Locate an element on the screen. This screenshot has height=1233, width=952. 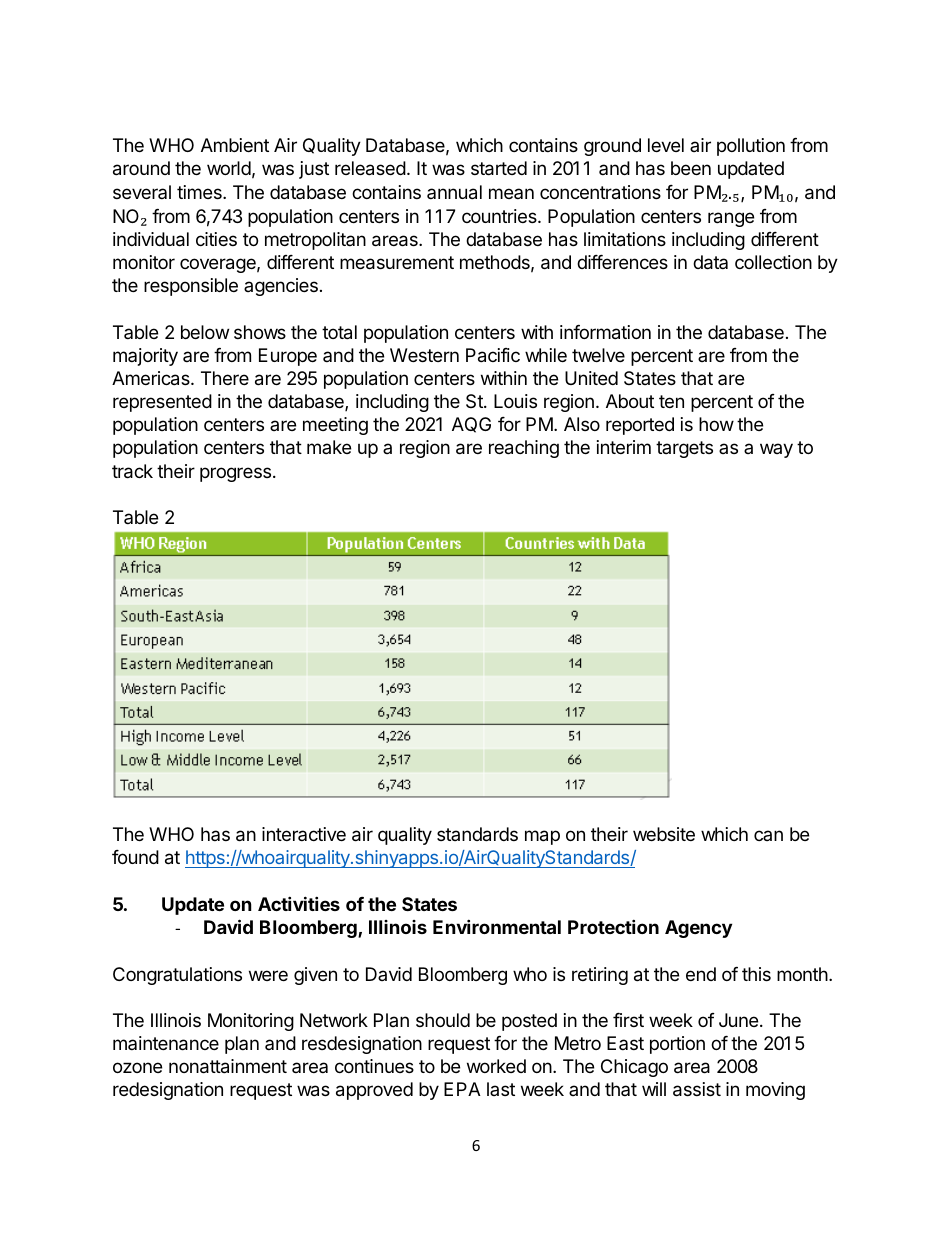
been is located at coordinates (691, 168).
